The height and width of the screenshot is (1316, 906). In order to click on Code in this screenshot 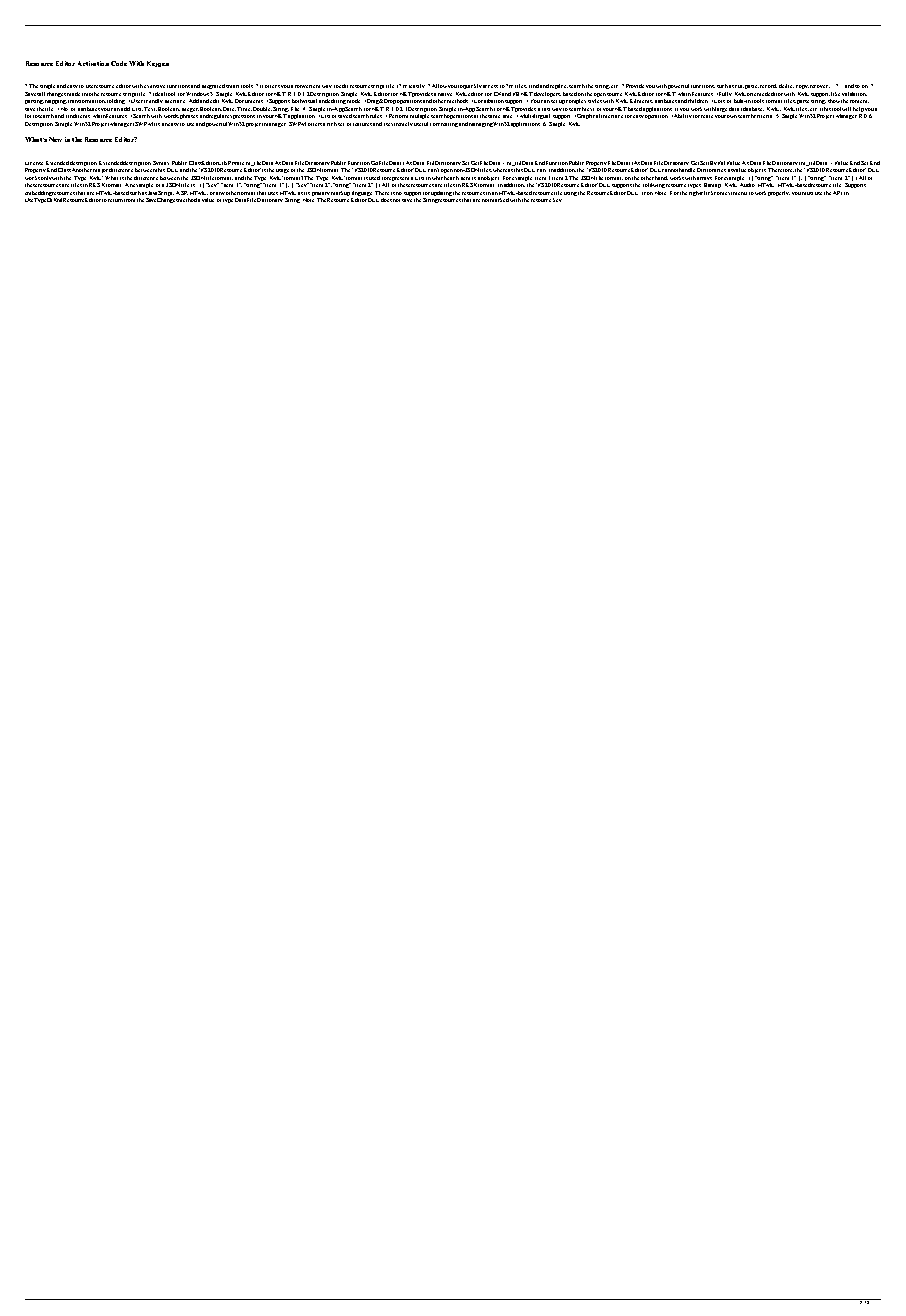, I will do `click(119, 63)`.
